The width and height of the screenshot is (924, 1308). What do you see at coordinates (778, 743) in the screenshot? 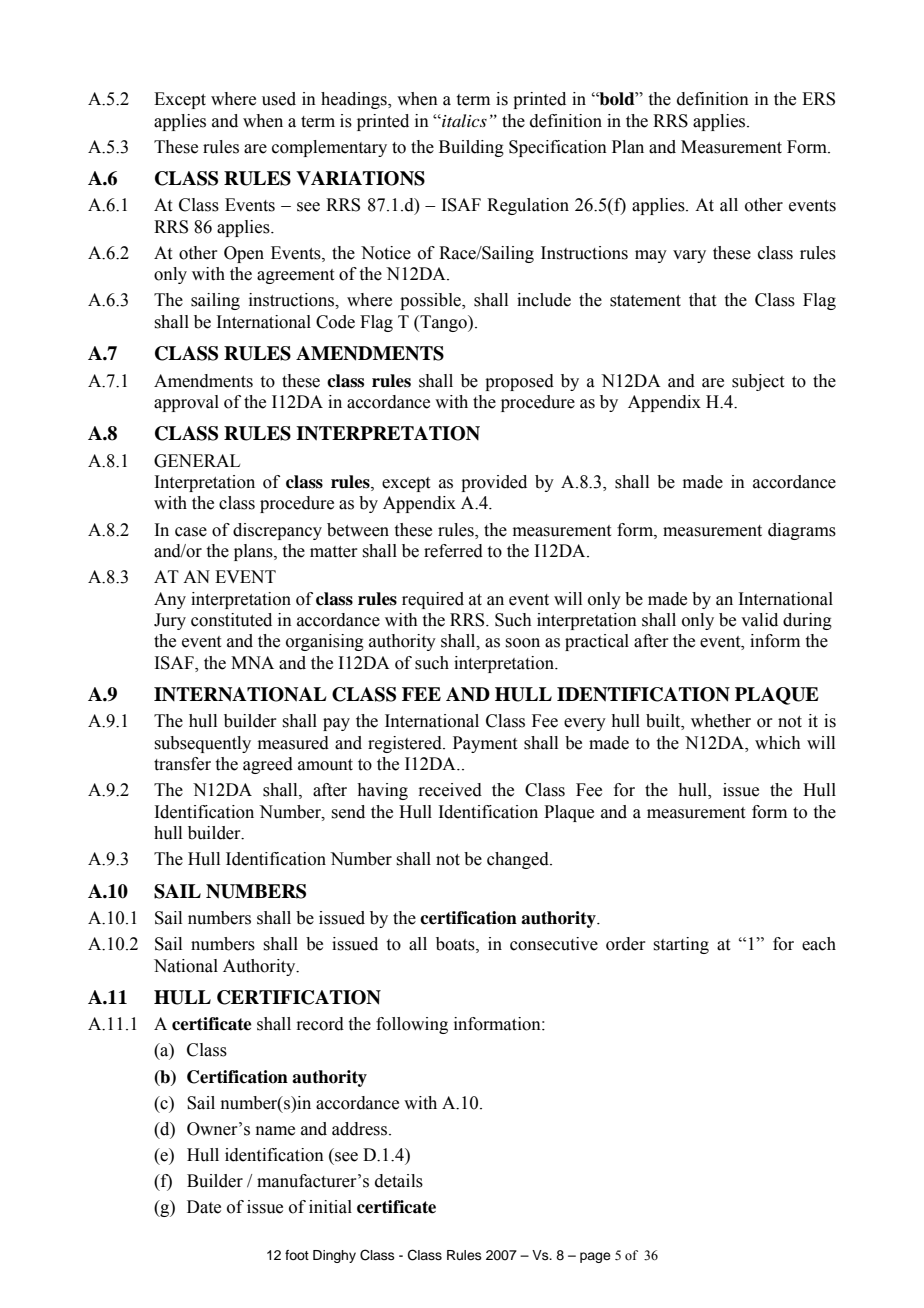
I see `which` at bounding box center [778, 743].
